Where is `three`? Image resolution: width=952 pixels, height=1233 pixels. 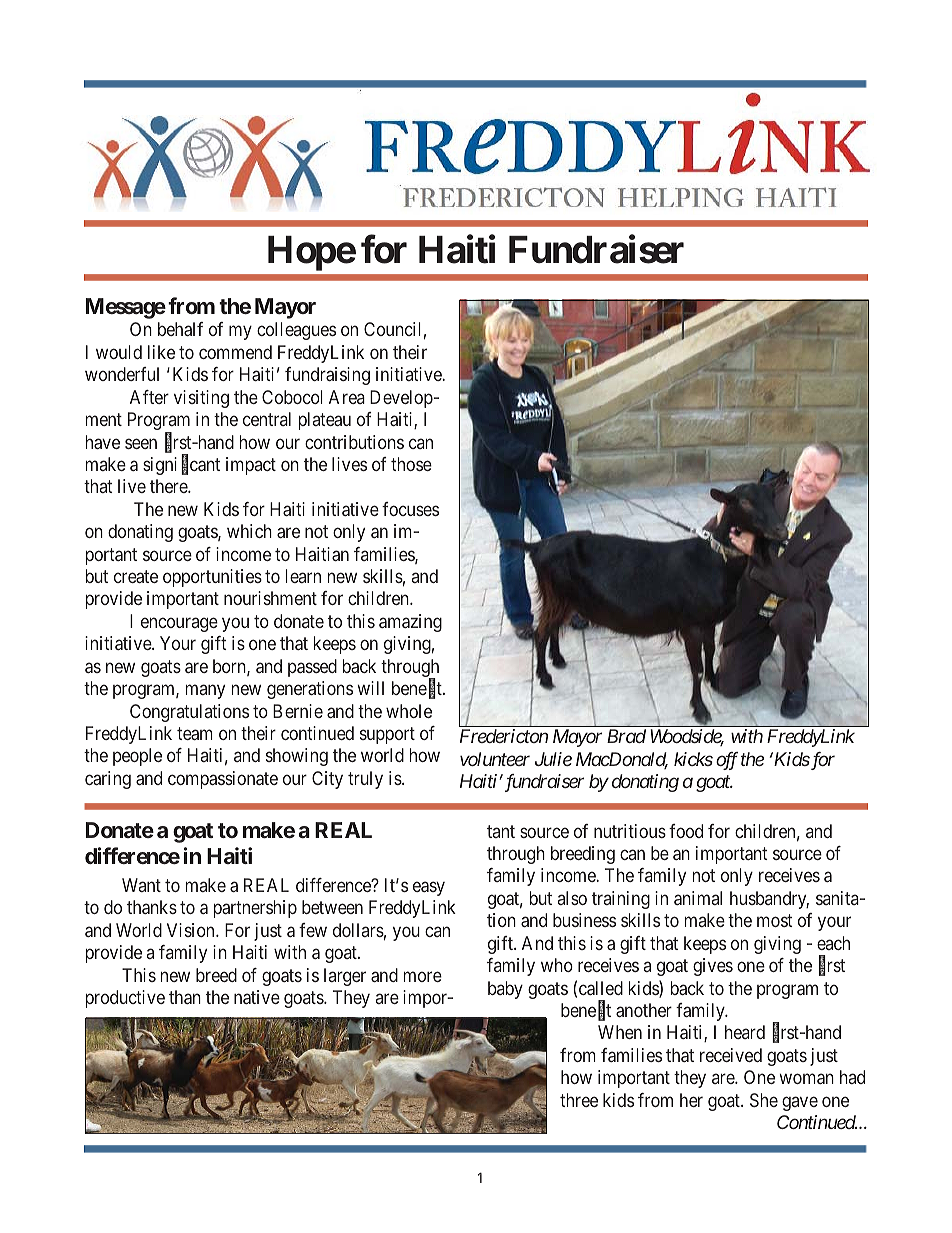
three is located at coordinates (579, 1100).
